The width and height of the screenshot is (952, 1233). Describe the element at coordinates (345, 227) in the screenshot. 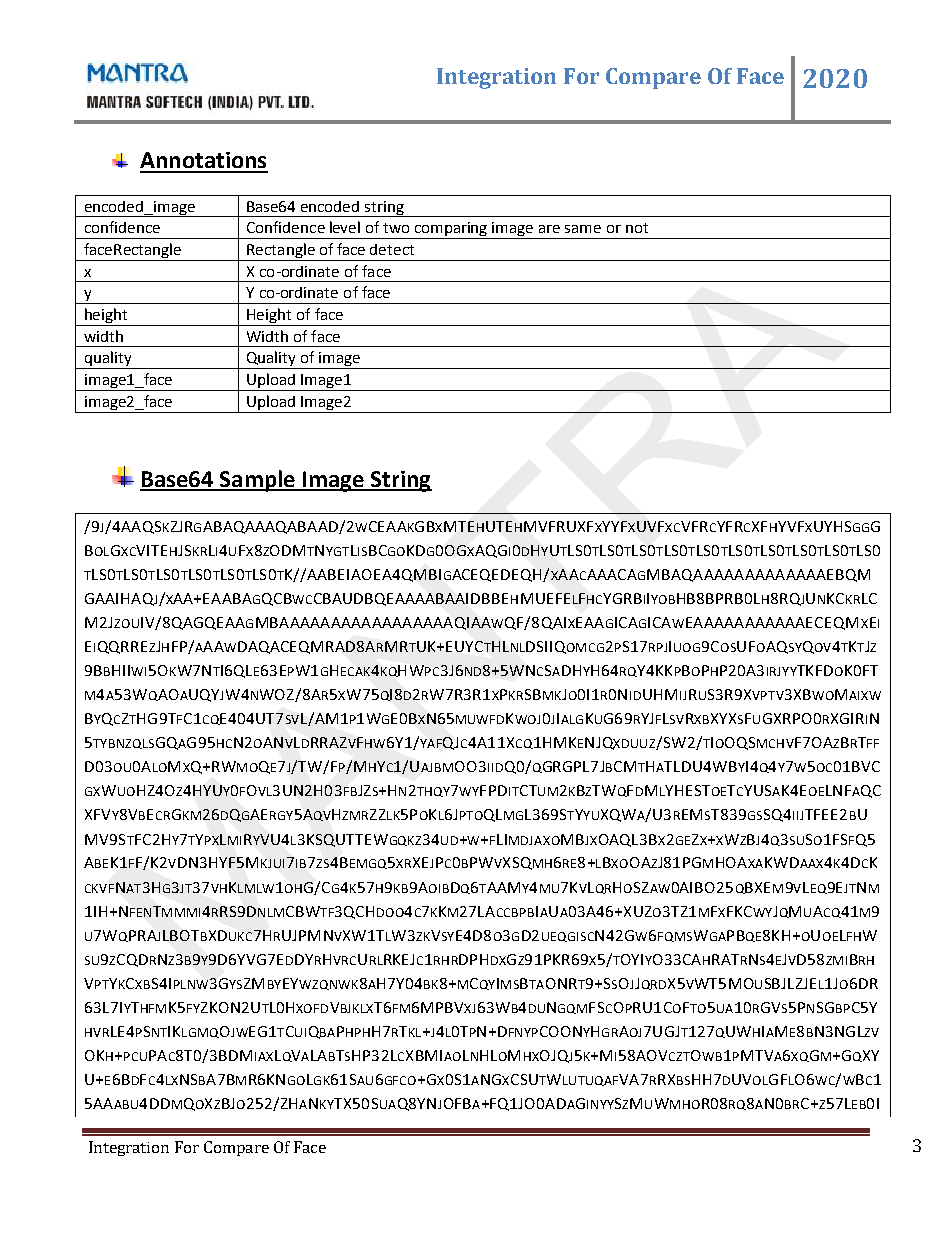

I see `level` at that location.
